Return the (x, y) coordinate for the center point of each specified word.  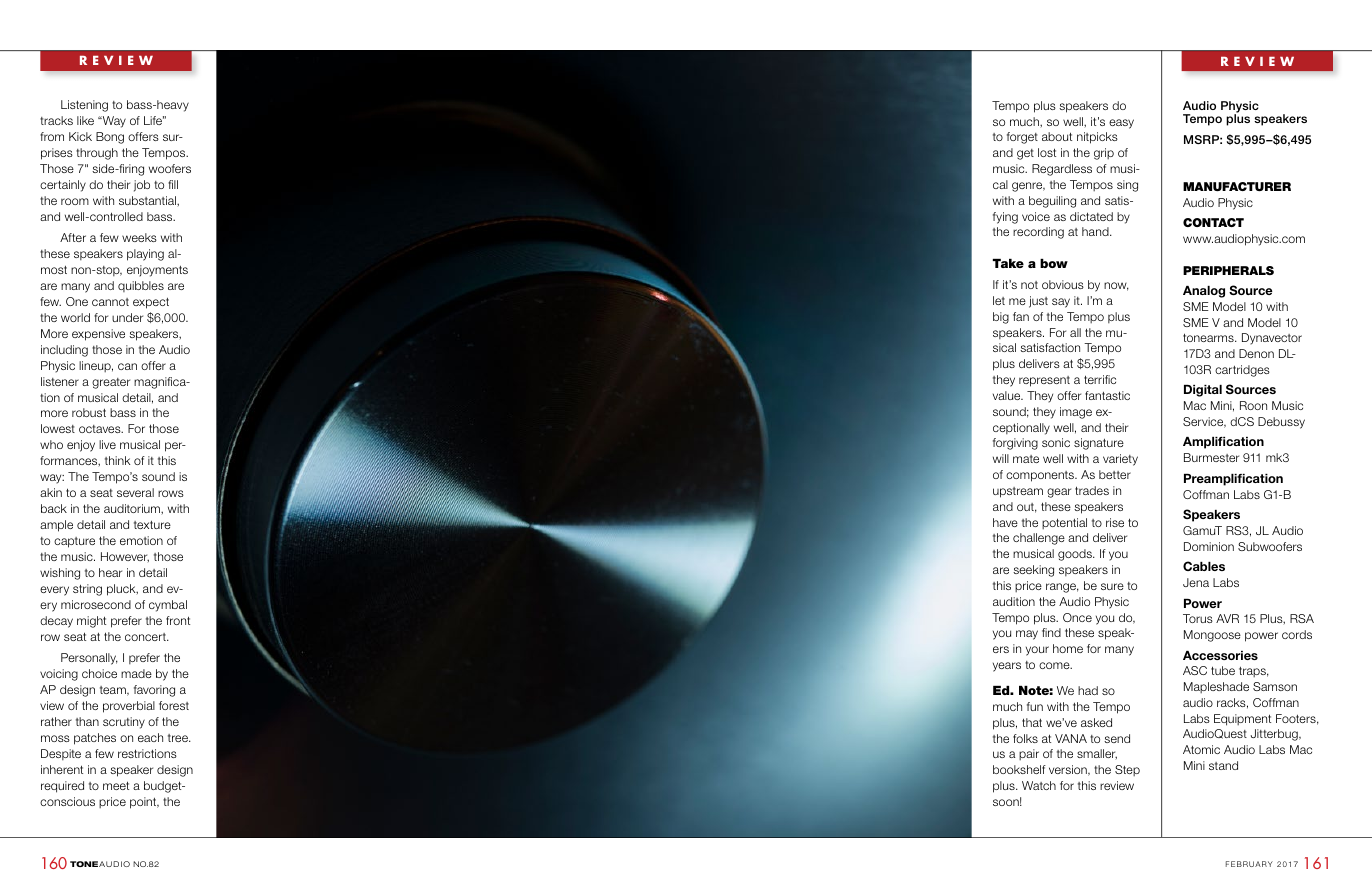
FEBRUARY (1249, 864)
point (144, 803)
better (1115, 474)
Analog (1204, 292)
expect (151, 303)
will (1001, 458)
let (999, 300)
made (136, 673)
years (1007, 667)
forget (1022, 138)
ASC (1195, 670)
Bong (110, 138)
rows (171, 493)
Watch (1039, 785)
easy (1121, 124)
